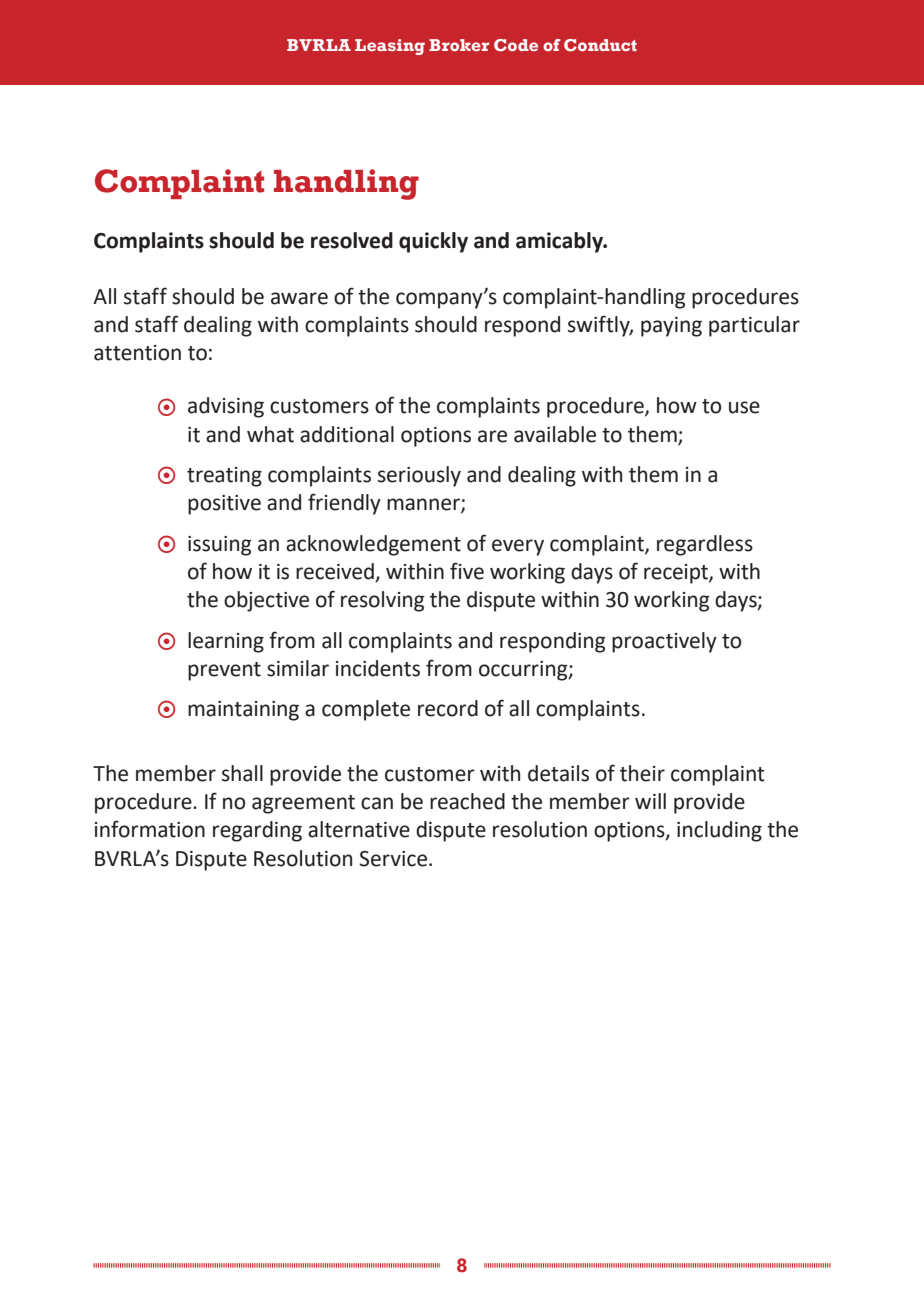 The image size is (924, 1311). Describe the element at coordinates (744, 407) in the page. I see `use` at that location.
